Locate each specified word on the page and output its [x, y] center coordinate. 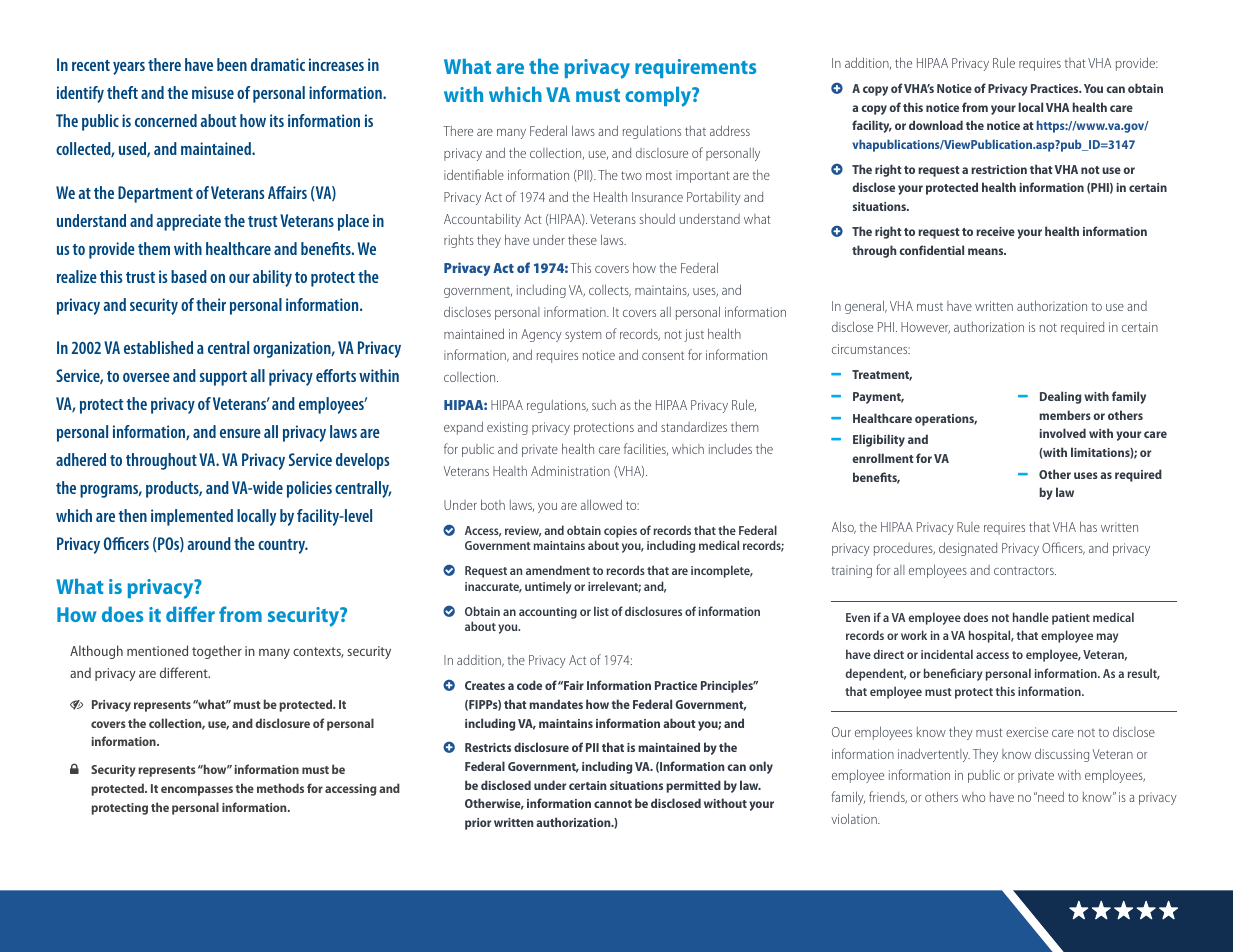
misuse [213, 92]
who [973, 797]
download [936, 125]
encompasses [197, 791]
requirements [695, 68]
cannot [613, 804]
